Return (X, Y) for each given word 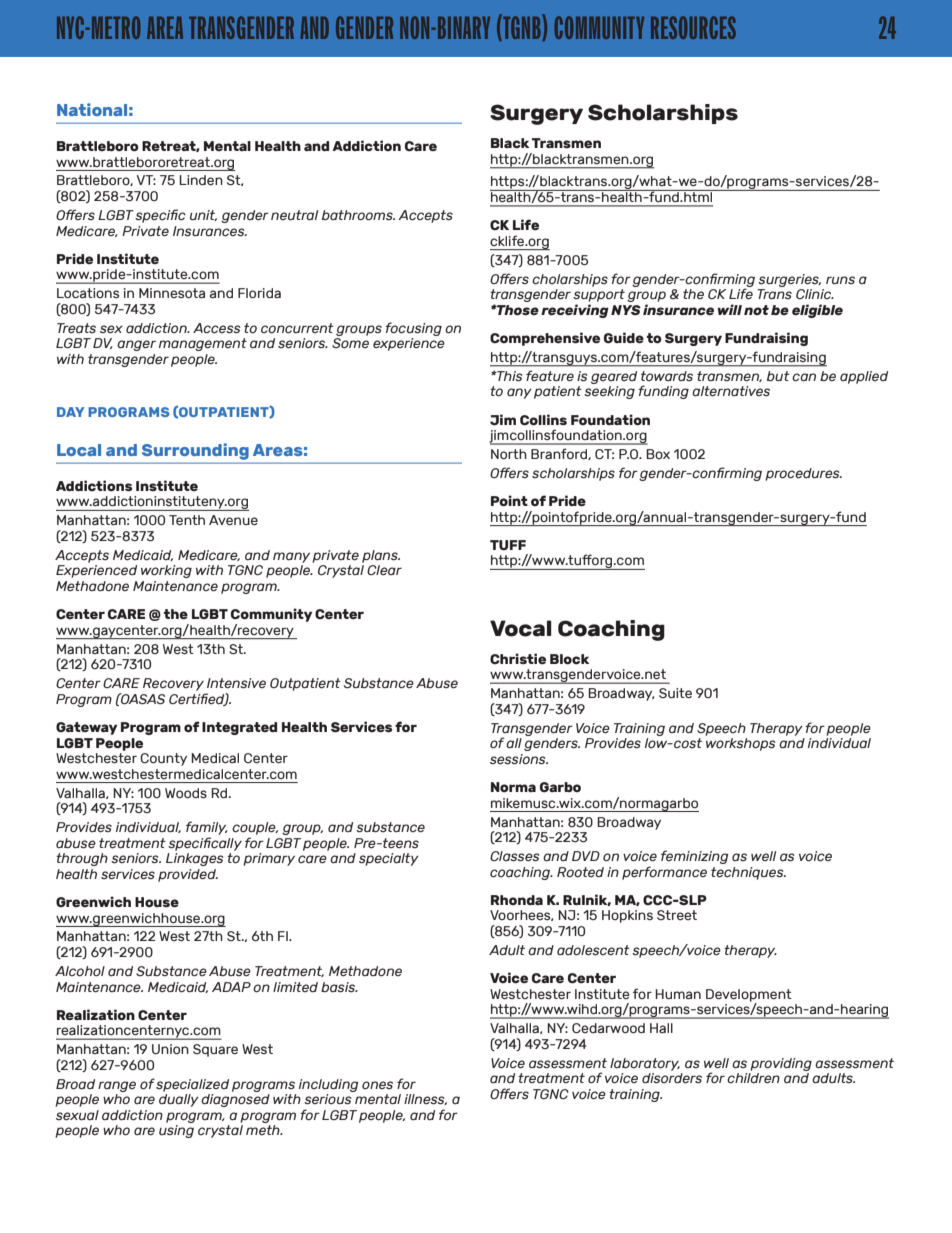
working (166, 571)
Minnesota (172, 293)
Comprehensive (545, 339)
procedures (803, 474)
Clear (384, 570)
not (756, 310)
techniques (748, 873)
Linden (201, 180)
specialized (192, 1085)
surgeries (789, 280)
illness (425, 1099)
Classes (515, 856)
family (207, 828)
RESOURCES (693, 27)
